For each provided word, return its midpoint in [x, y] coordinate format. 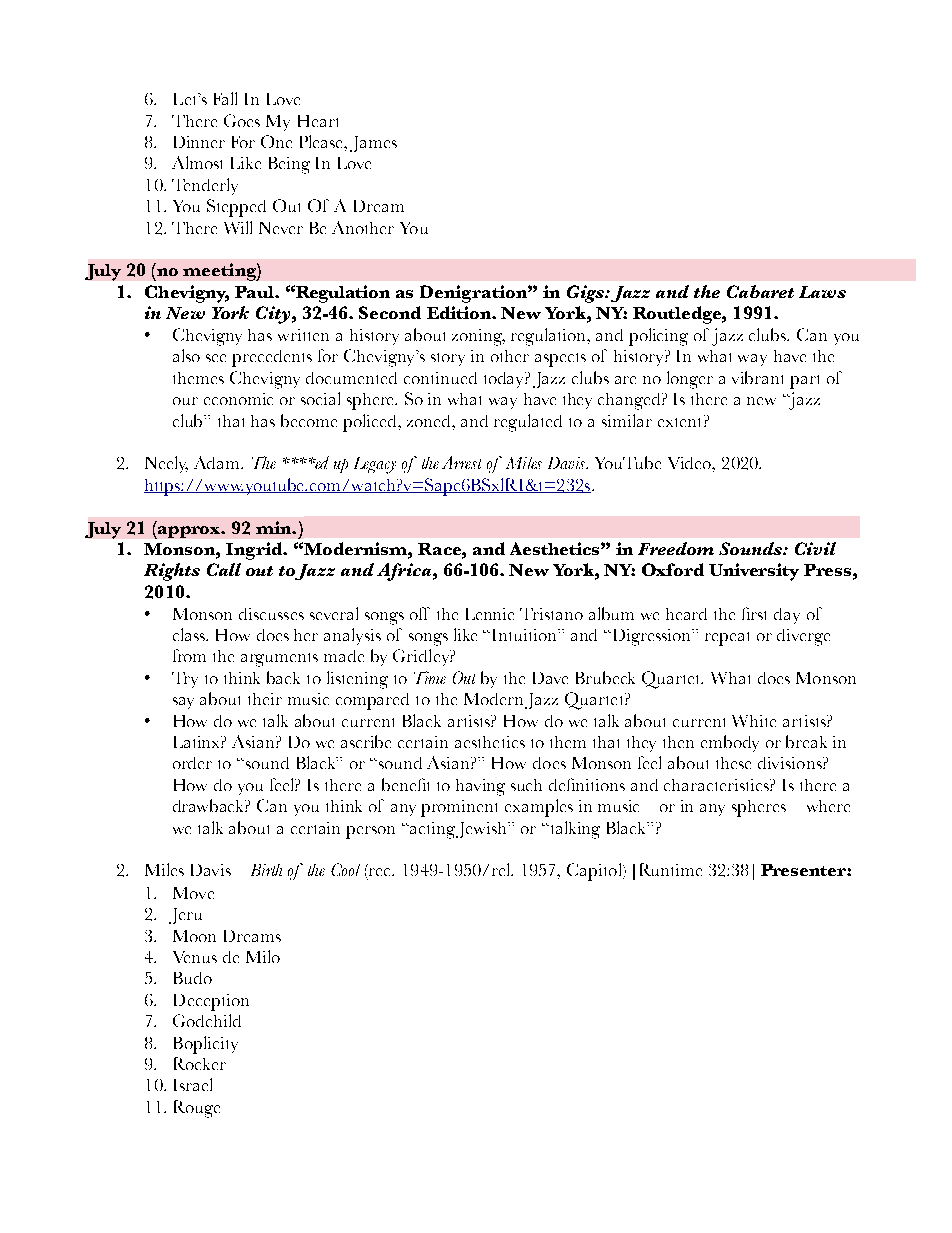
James [373, 144]
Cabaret [760, 291]
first [754, 613]
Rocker [200, 1063]
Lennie [490, 614]
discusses [271, 614]
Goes [242, 120]
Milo [263, 956]
